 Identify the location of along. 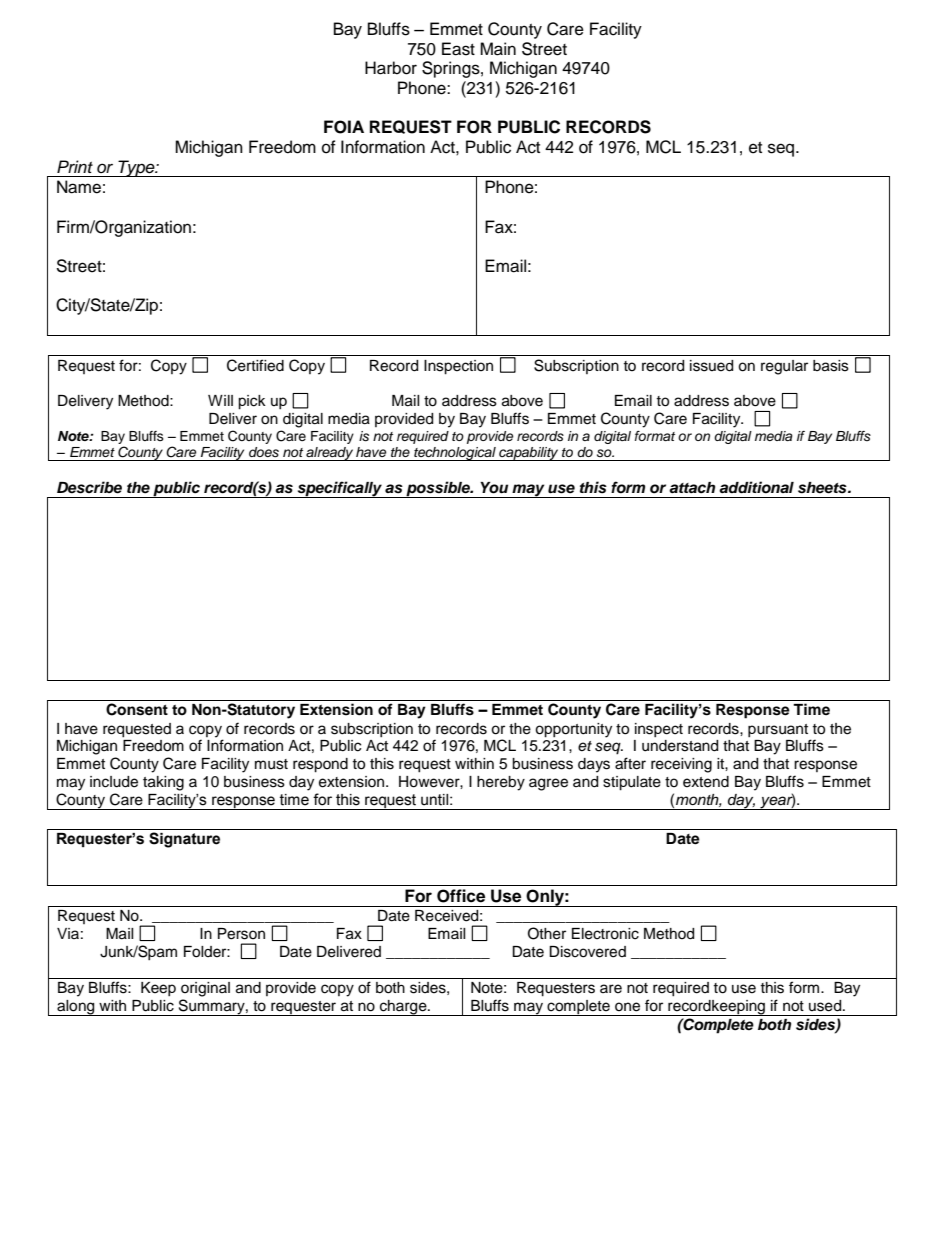
(76, 1008).
